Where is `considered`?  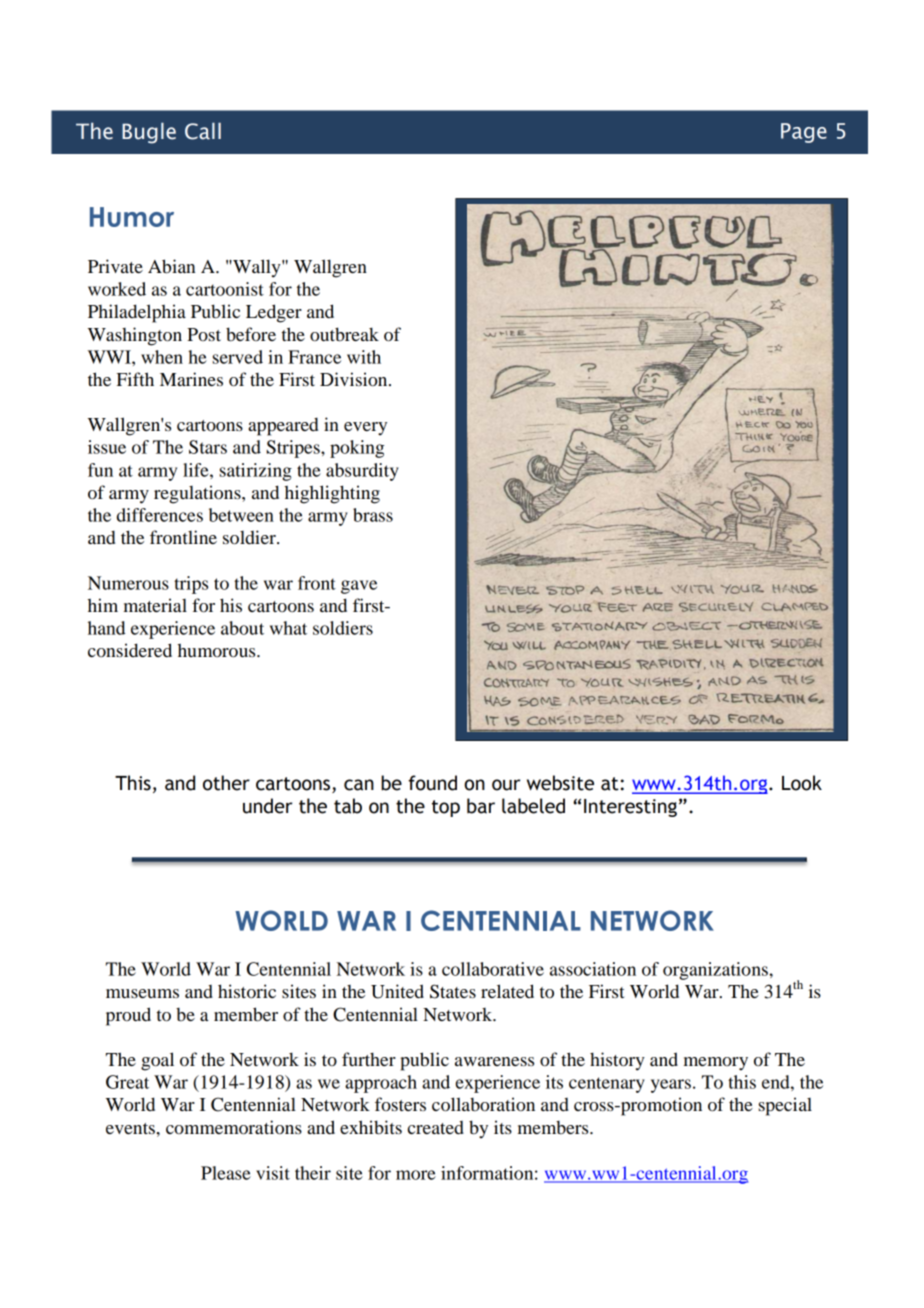 considered is located at coordinates (130, 650).
